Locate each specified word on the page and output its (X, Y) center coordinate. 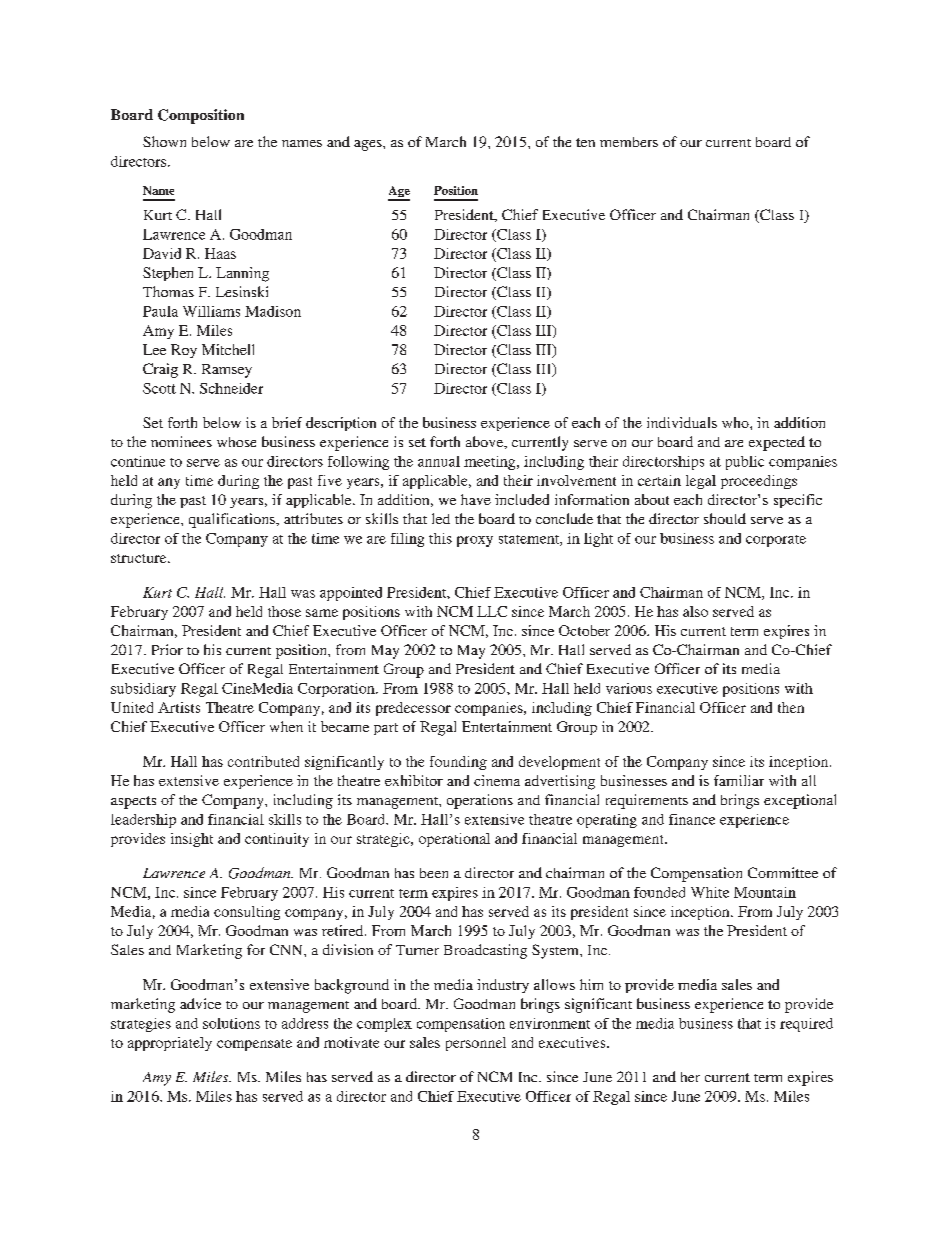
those (284, 611)
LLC (492, 611)
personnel (476, 1044)
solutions (231, 1023)
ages (369, 145)
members (629, 142)
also (695, 611)
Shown (164, 141)
